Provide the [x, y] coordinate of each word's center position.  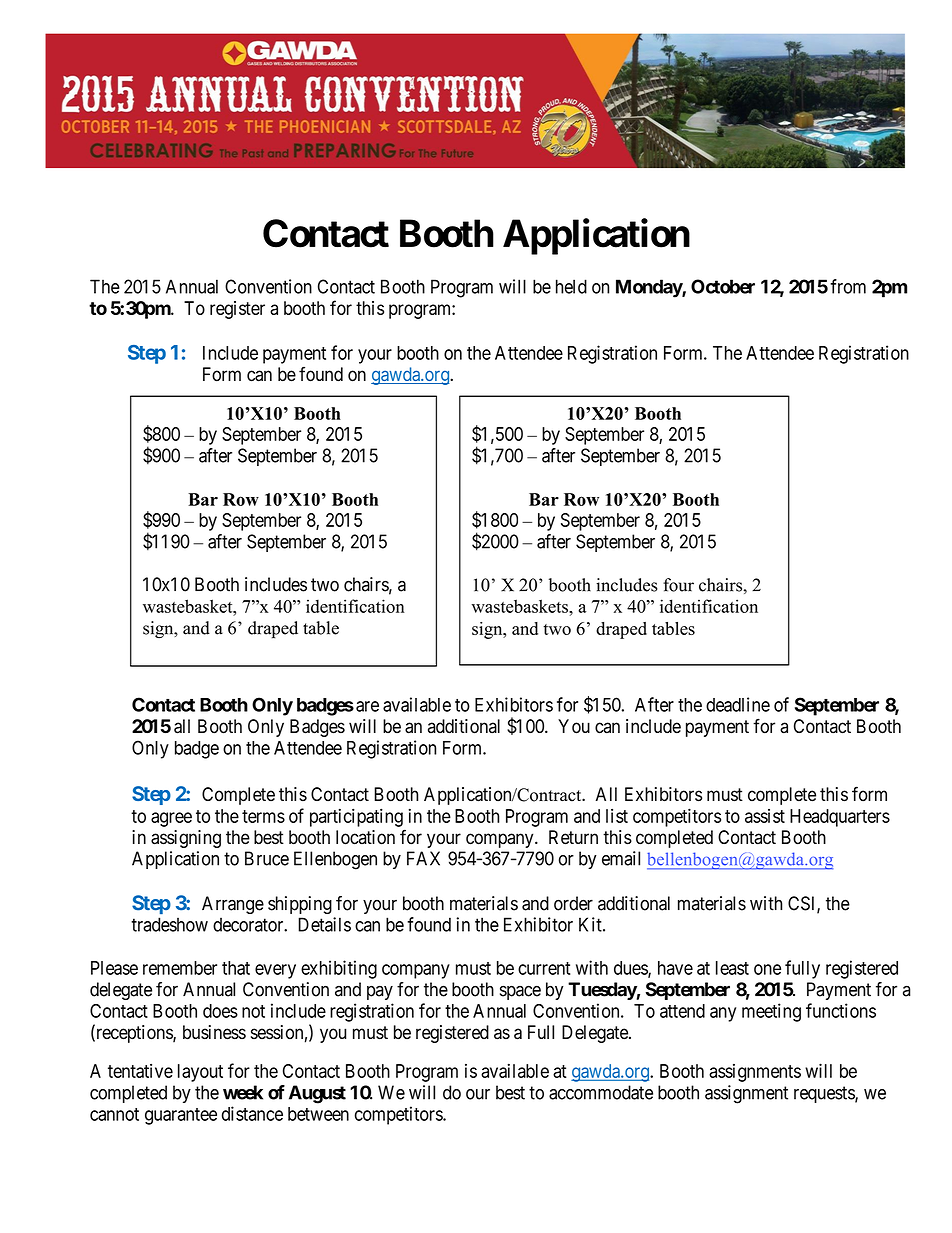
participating [356, 817]
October [723, 286]
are [367, 706]
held [571, 286]
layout [200, 1073]
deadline [738, 704]
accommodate [601, 1092]
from [848, 286]
